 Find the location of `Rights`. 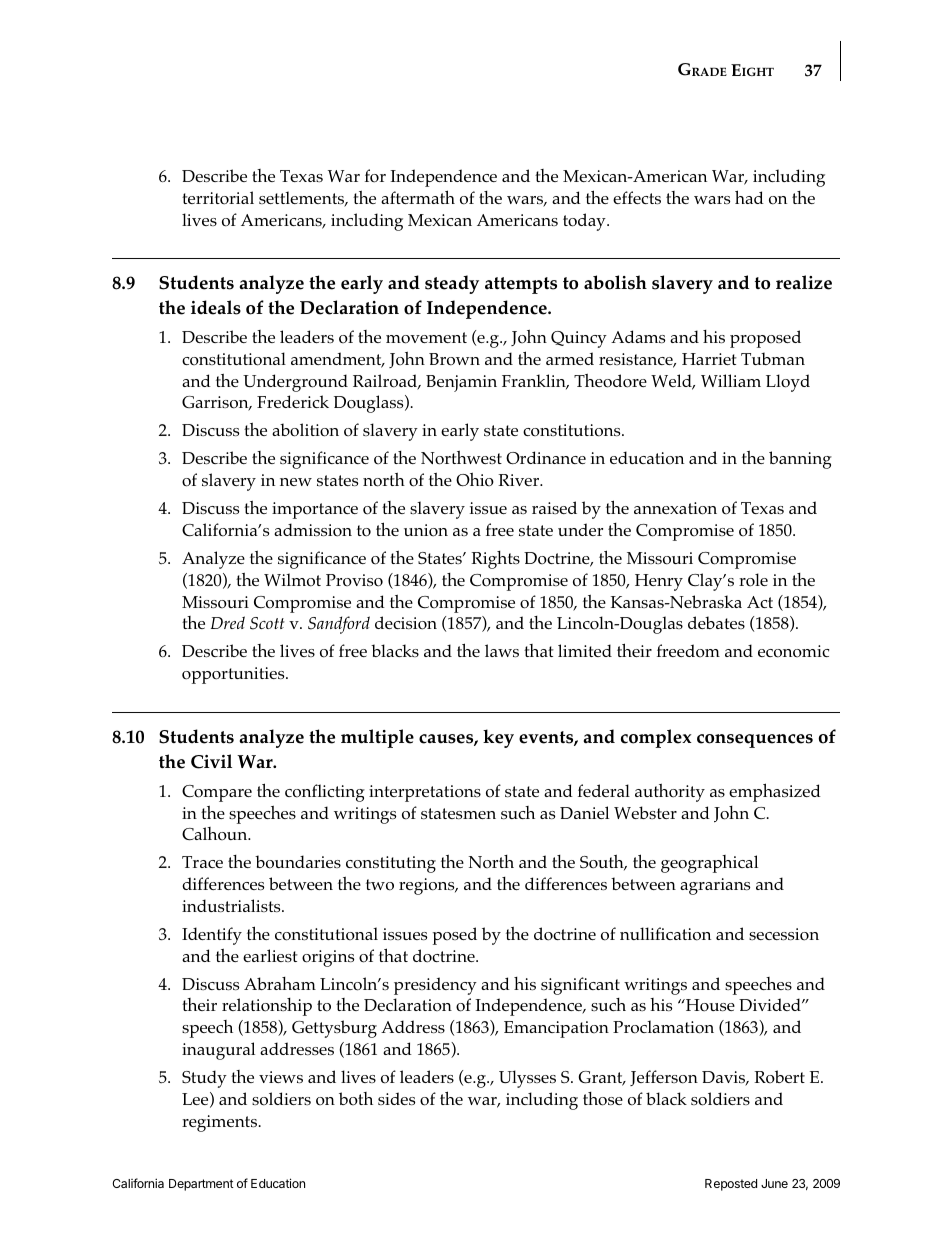

Rights is located at coordinates (495, 560).
